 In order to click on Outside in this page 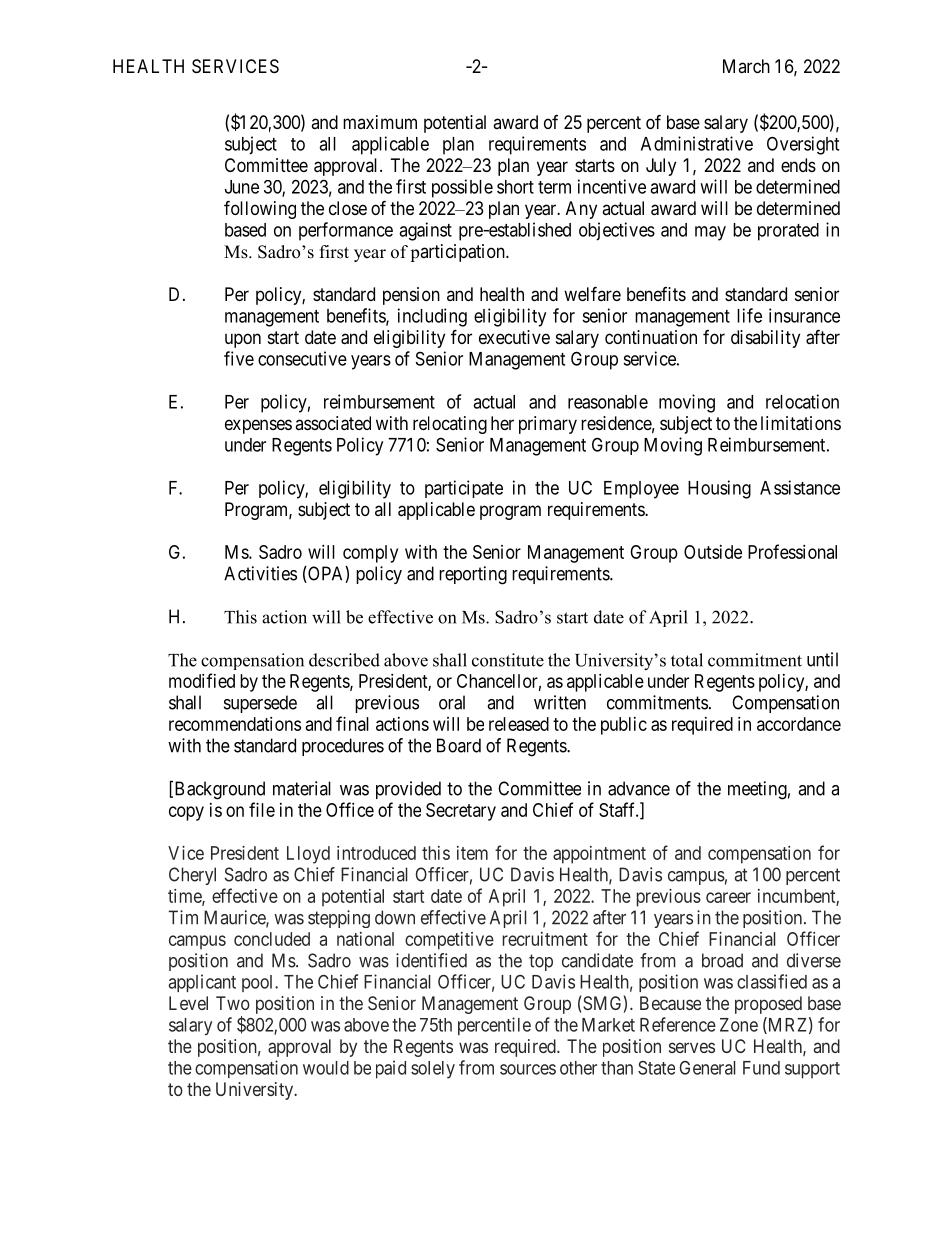, I will do `click(713, 552)`.
